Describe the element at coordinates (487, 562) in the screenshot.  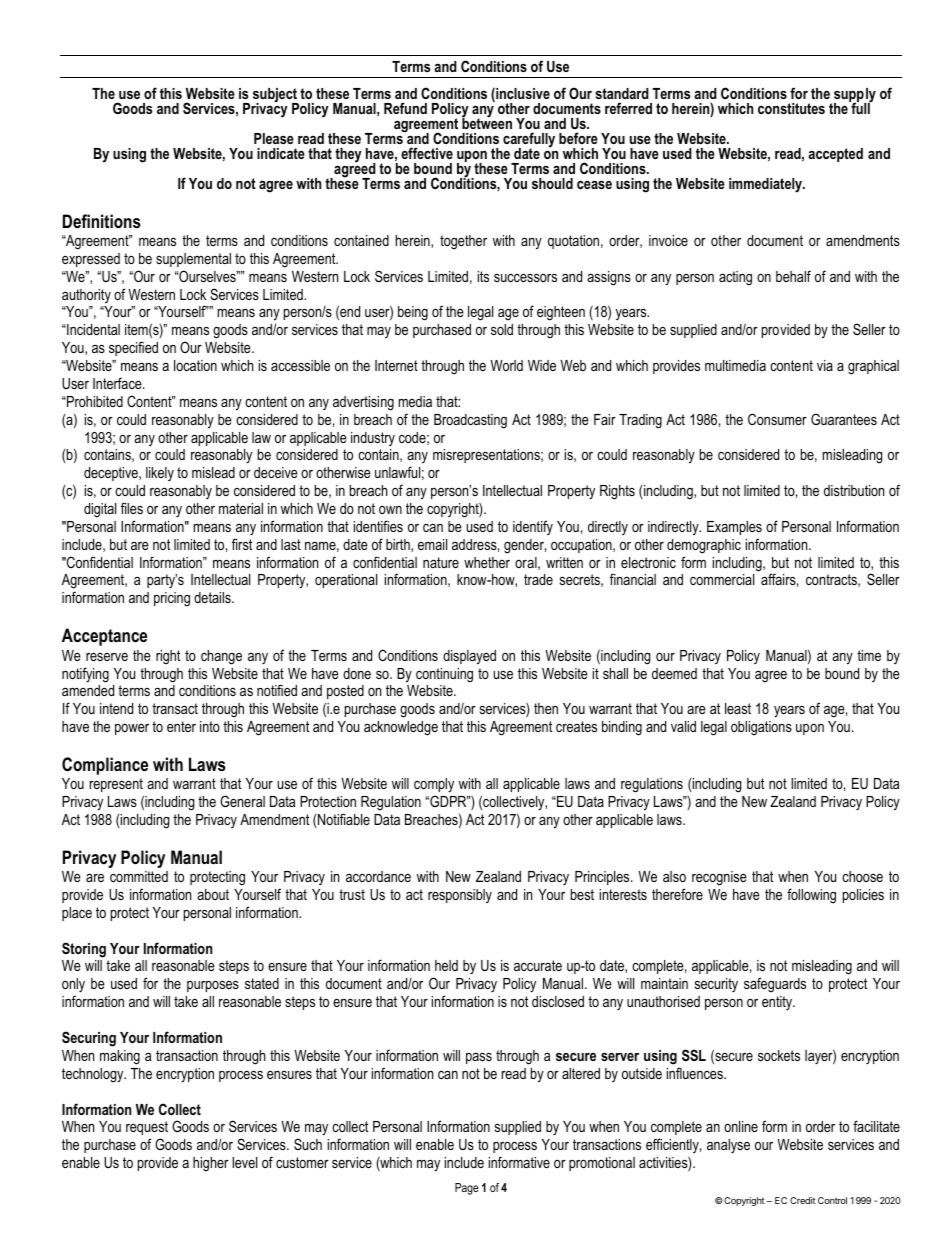
I see `whether` at that location.
